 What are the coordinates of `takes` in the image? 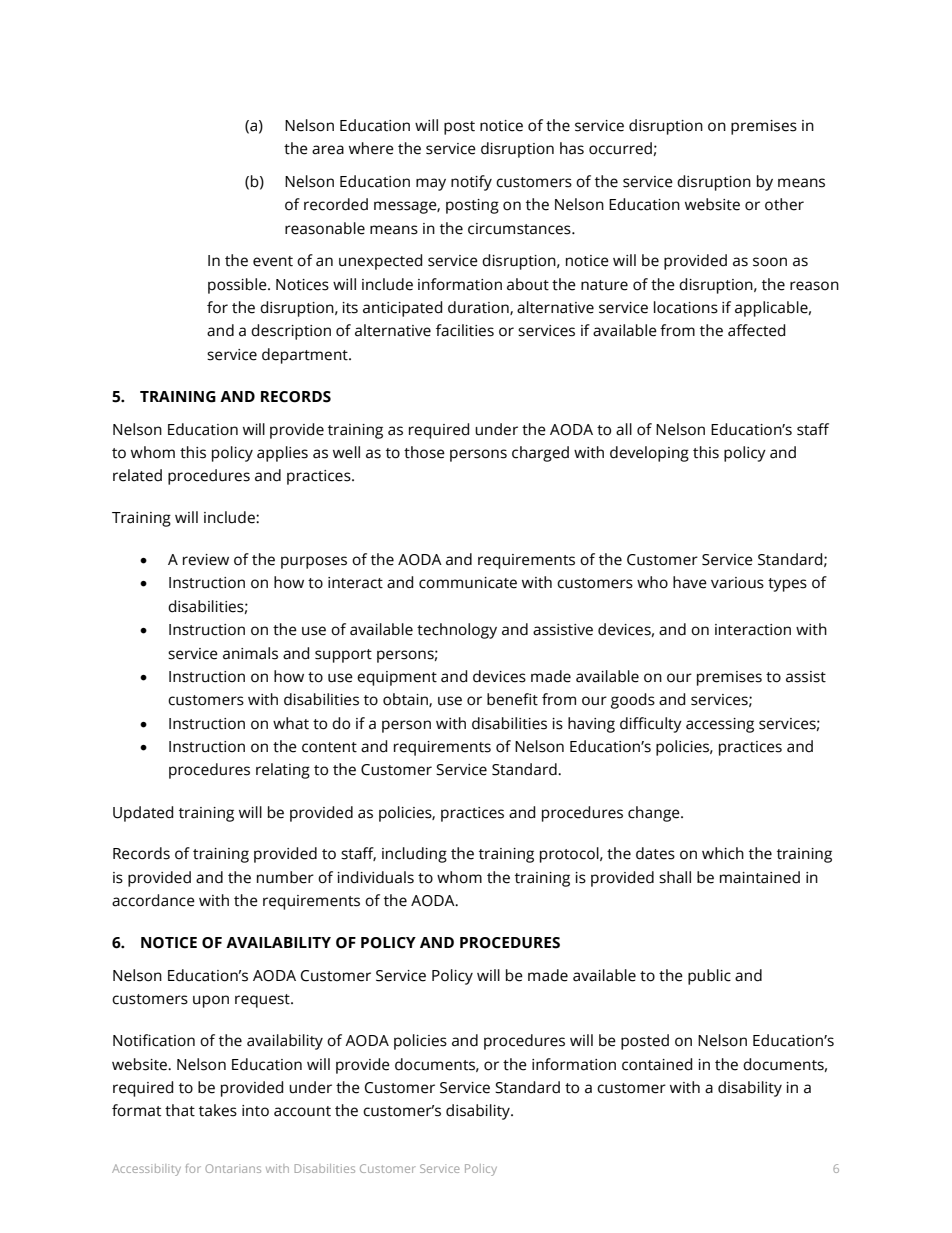 It's located at (218, 1110).
